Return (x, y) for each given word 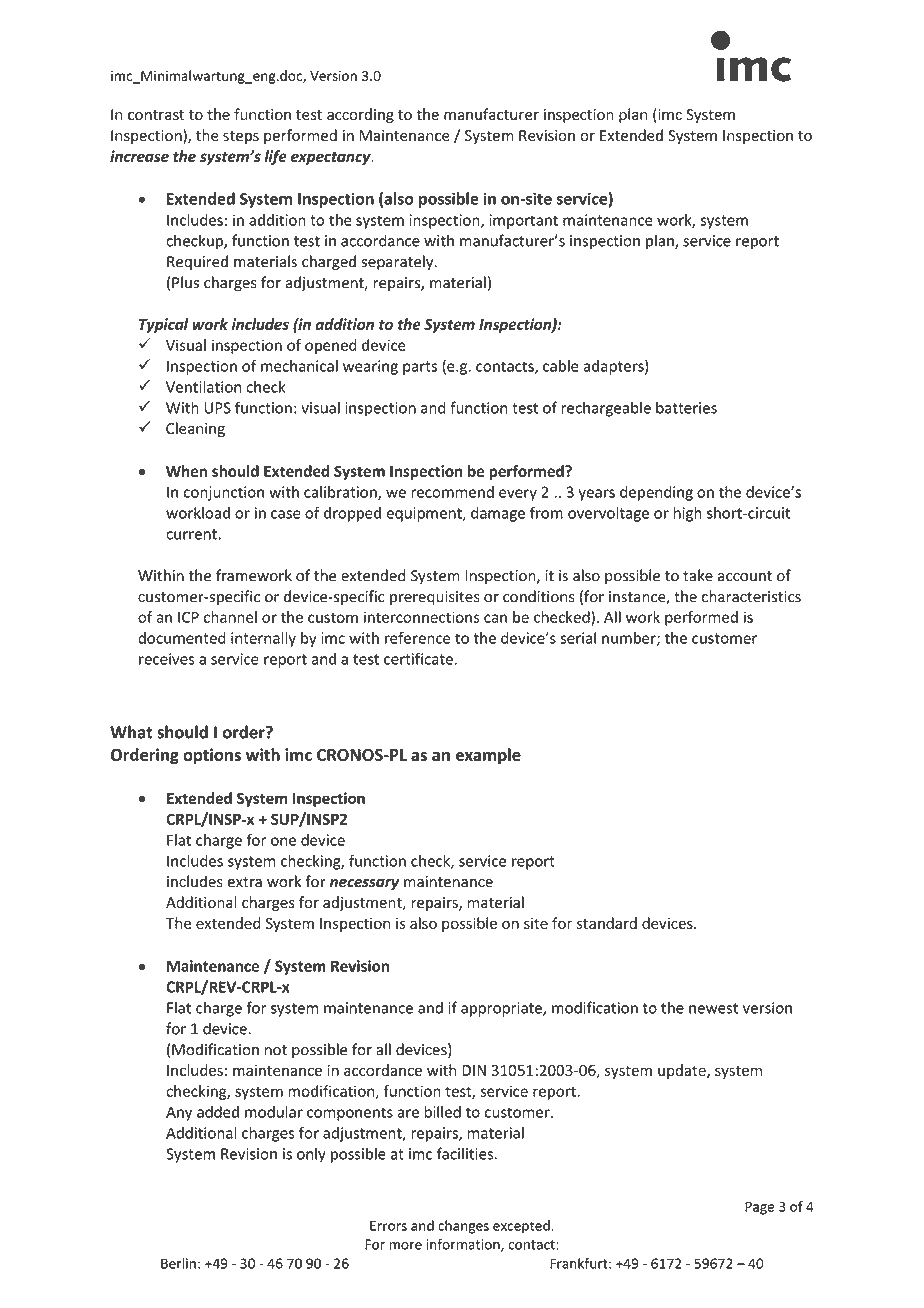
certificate (419, 658)
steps (241, 137)
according (360, 115)
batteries (686, 407)
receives (167, 659)
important (523, 221)
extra (245, 882)
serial (578, 638)
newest (713, 1008)
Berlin (178, 1263)
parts (420, 368)
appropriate (502, 1009)
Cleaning (195, 429)
